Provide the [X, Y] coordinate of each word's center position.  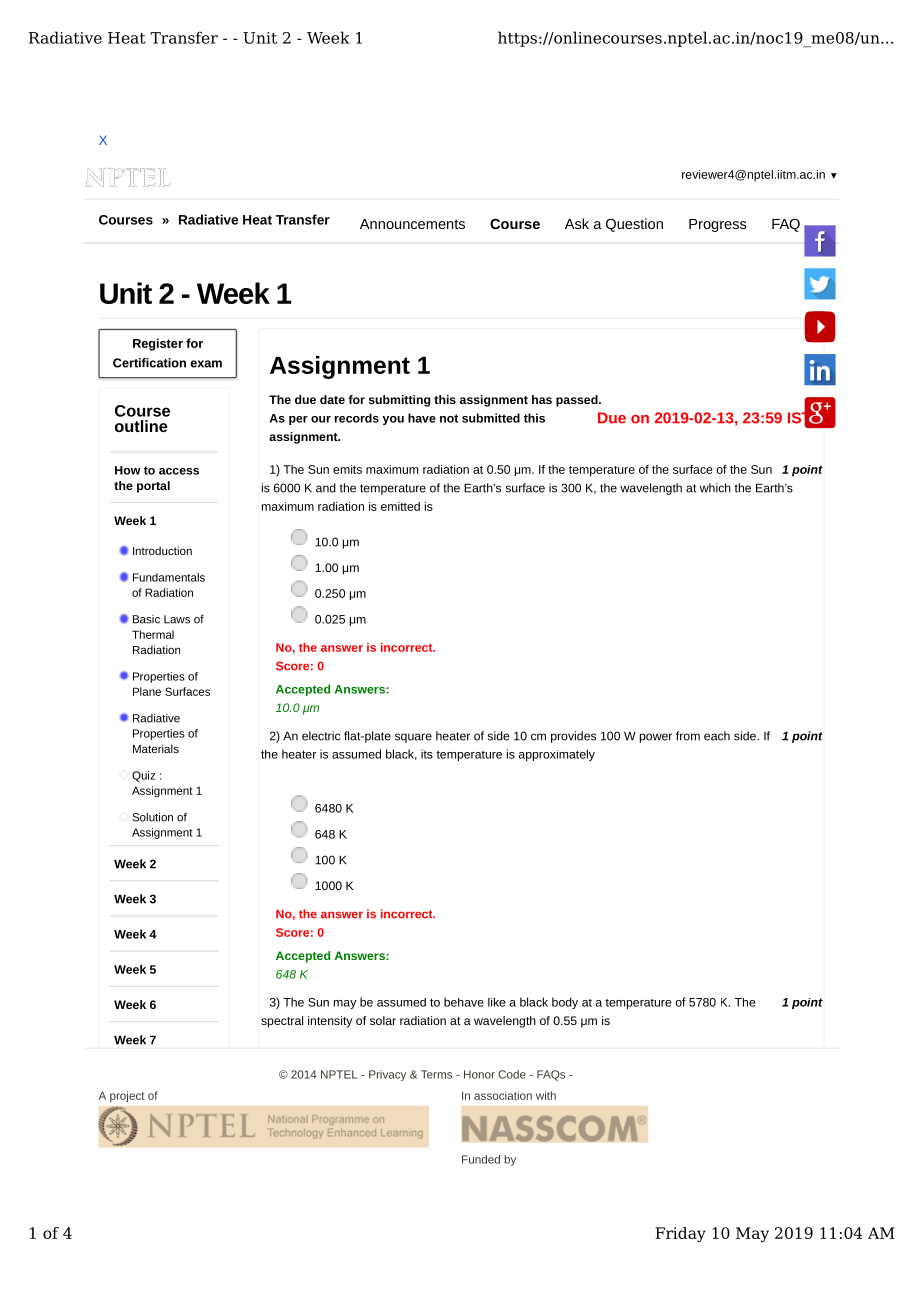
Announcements [412, 224]
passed [578, 401]
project [127, 1096]
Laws [177, 619]
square [413, 738]
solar [383, 1020]
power [656, 738]
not [449, 418]
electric [321, 736]
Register [158, 344]
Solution [152, 817]
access [179, 471]
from [688, 736]
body [565, 1003]
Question [634, 225]
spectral [282, 1022]
